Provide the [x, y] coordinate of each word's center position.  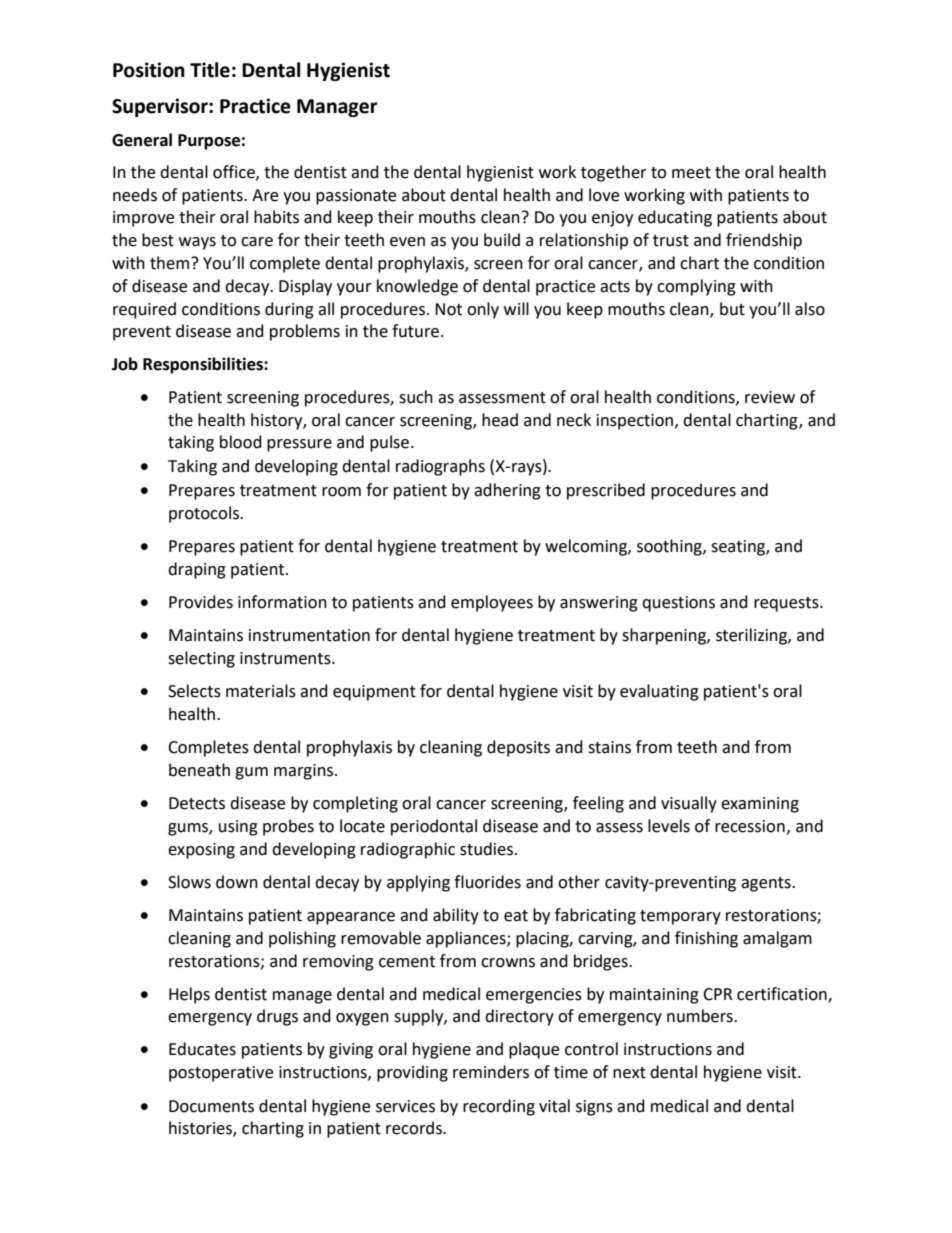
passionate [356, 197]
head [500, 420]
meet [691, 173]
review [770, 397]
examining [760, 805]
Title [210, 70]
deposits [518, 748]
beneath [199, 770]
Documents [211, 1106]
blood [241, 442]
